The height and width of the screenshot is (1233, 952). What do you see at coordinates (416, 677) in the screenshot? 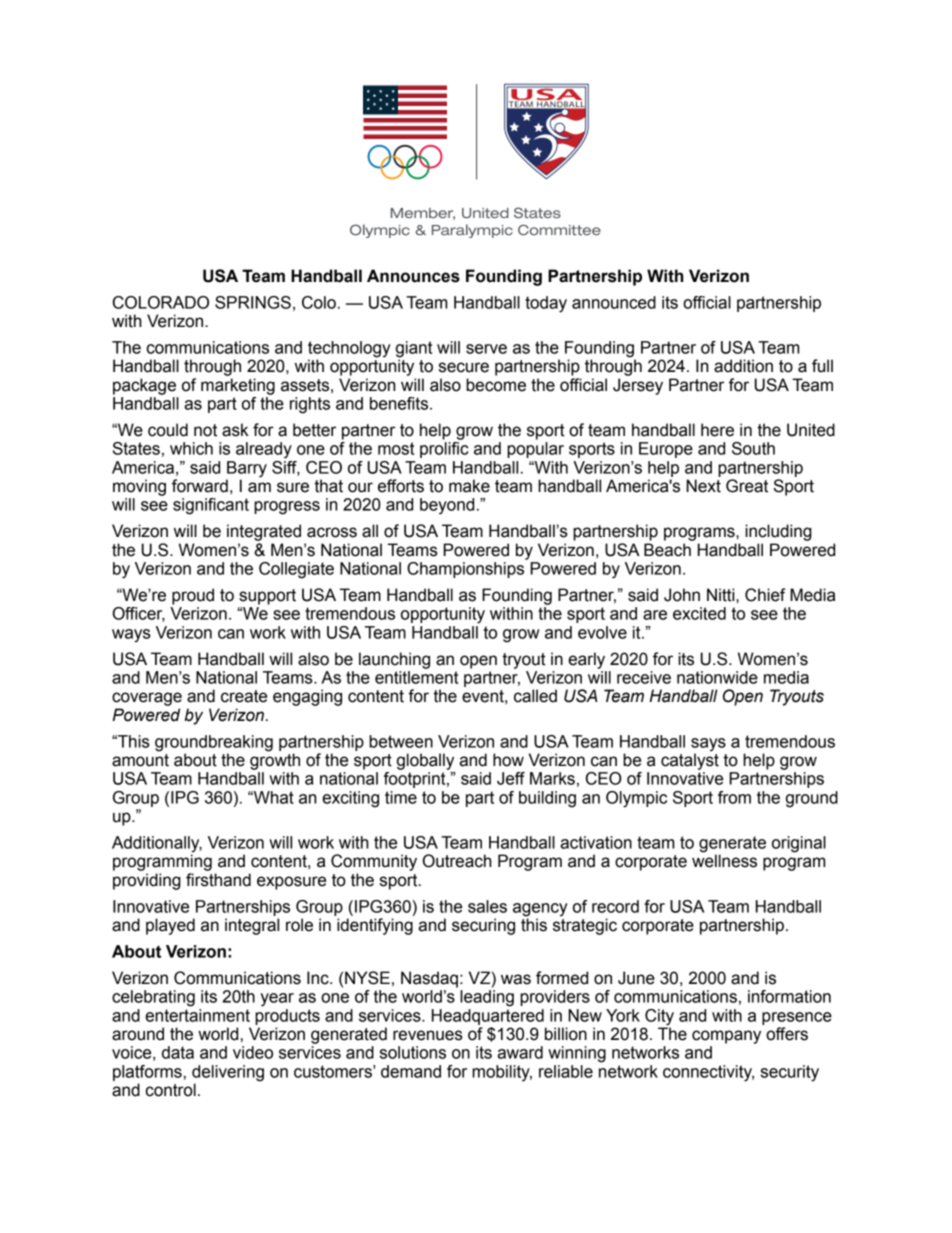
I see `entitlement` at bounding box center [416, 677].
